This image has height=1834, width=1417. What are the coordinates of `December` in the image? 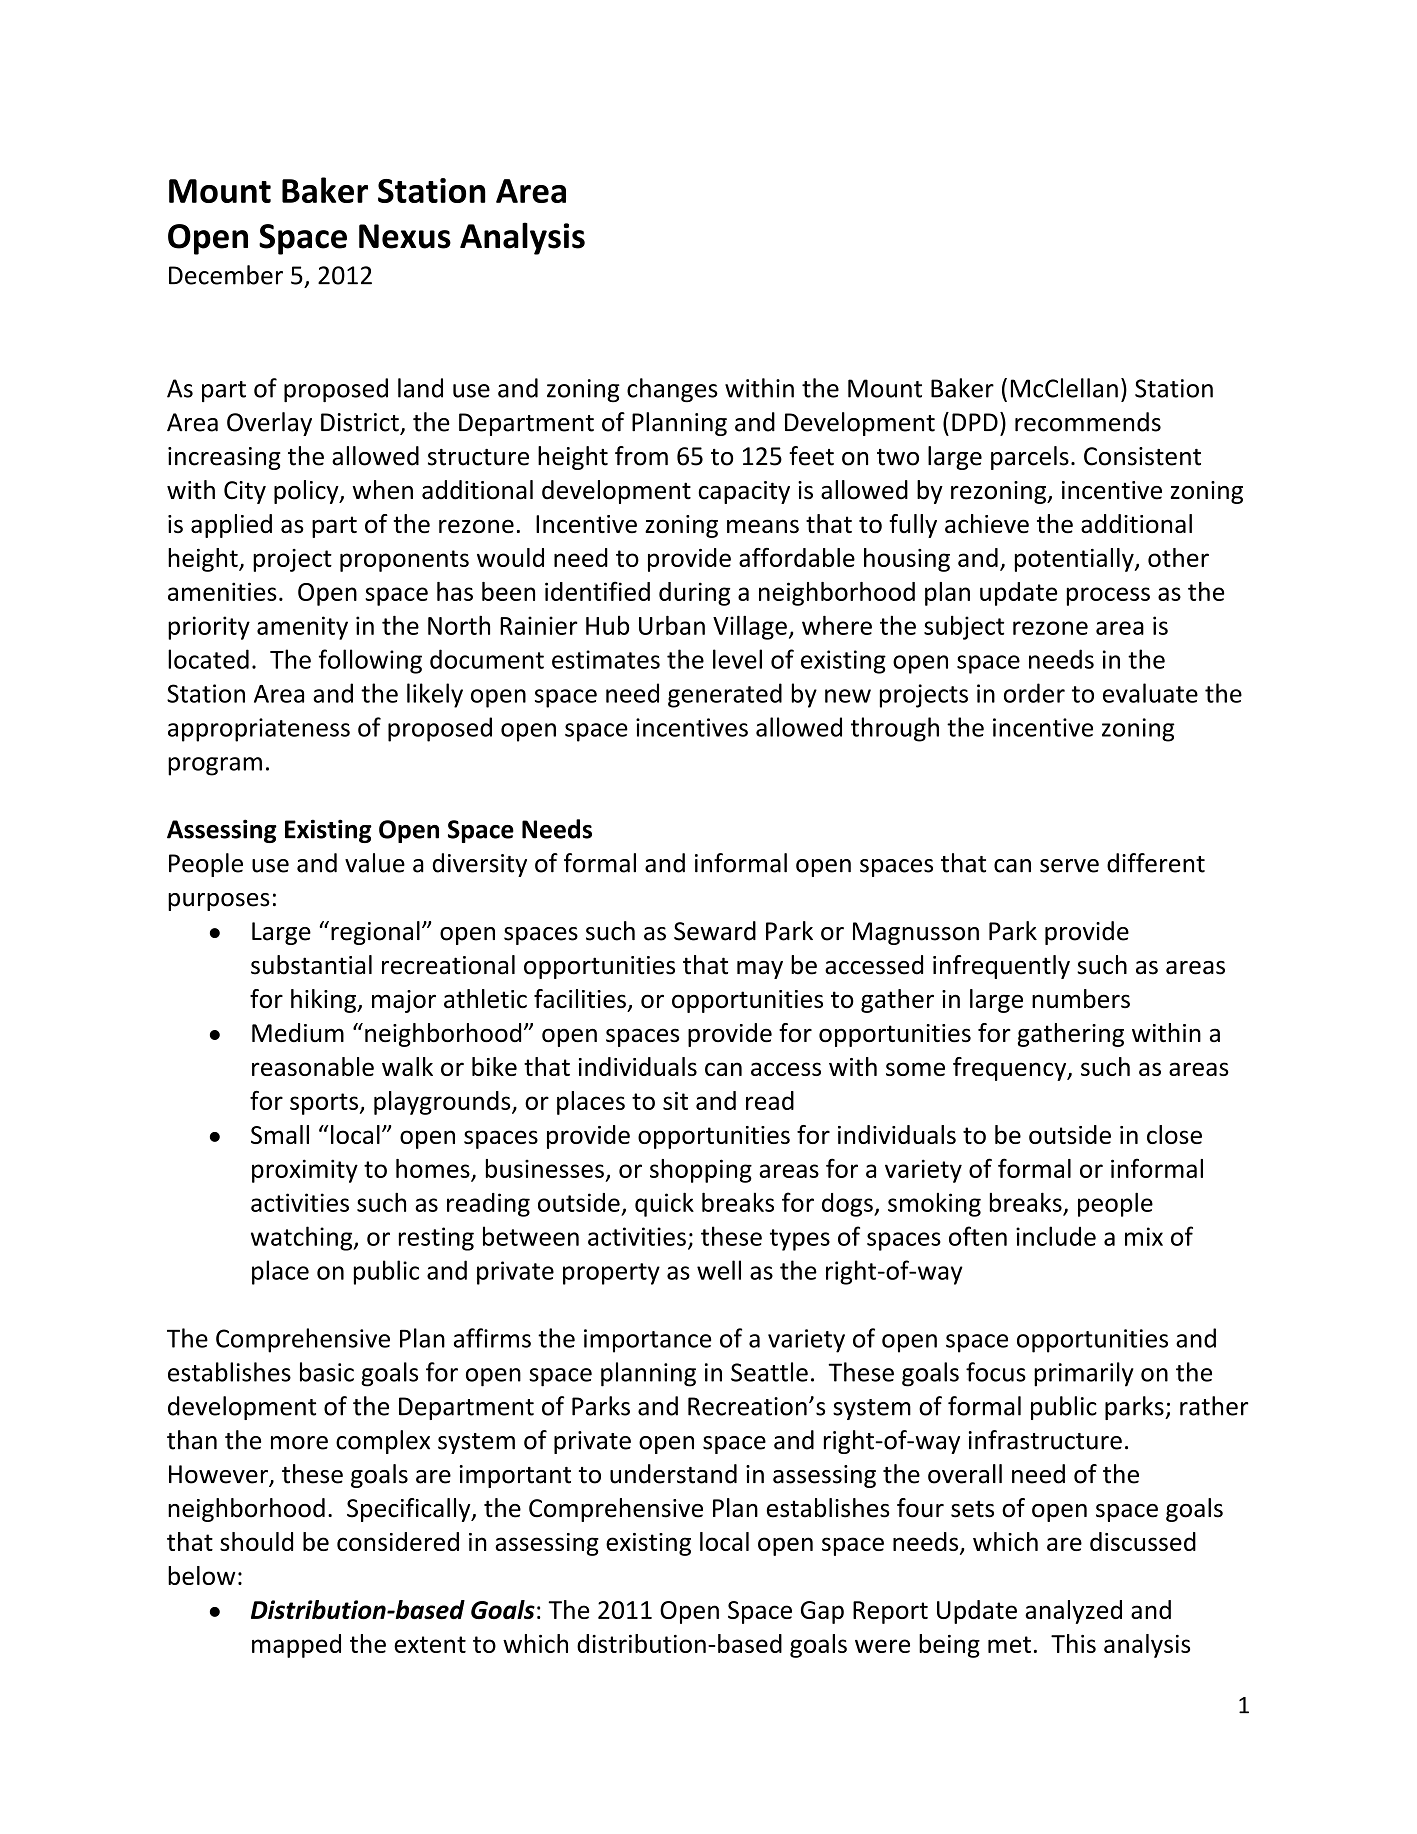 It's located at (226, 275).
